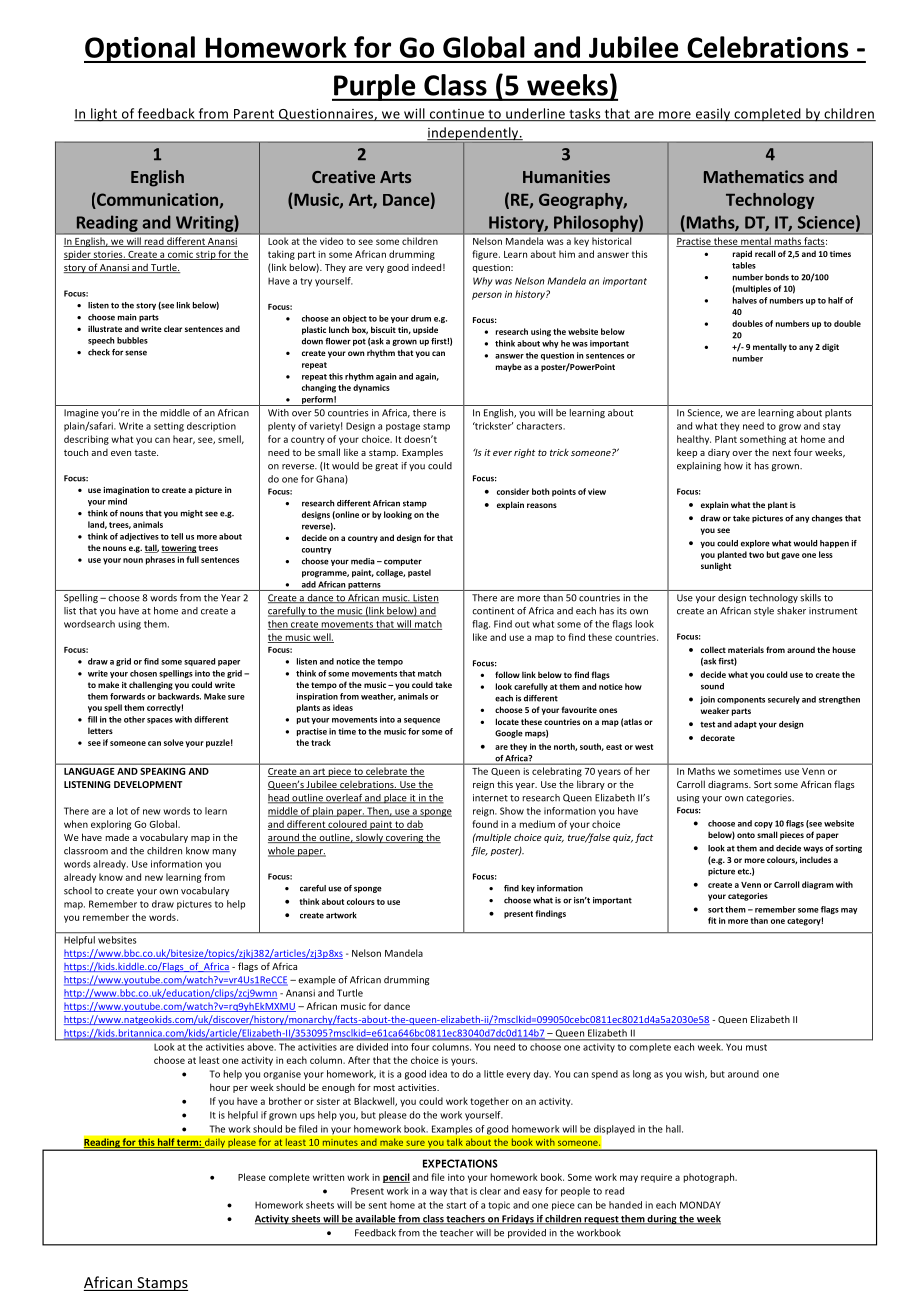  Describe the element at coordinates (457, 115) in the screenshot. I see `continue` at that location.
